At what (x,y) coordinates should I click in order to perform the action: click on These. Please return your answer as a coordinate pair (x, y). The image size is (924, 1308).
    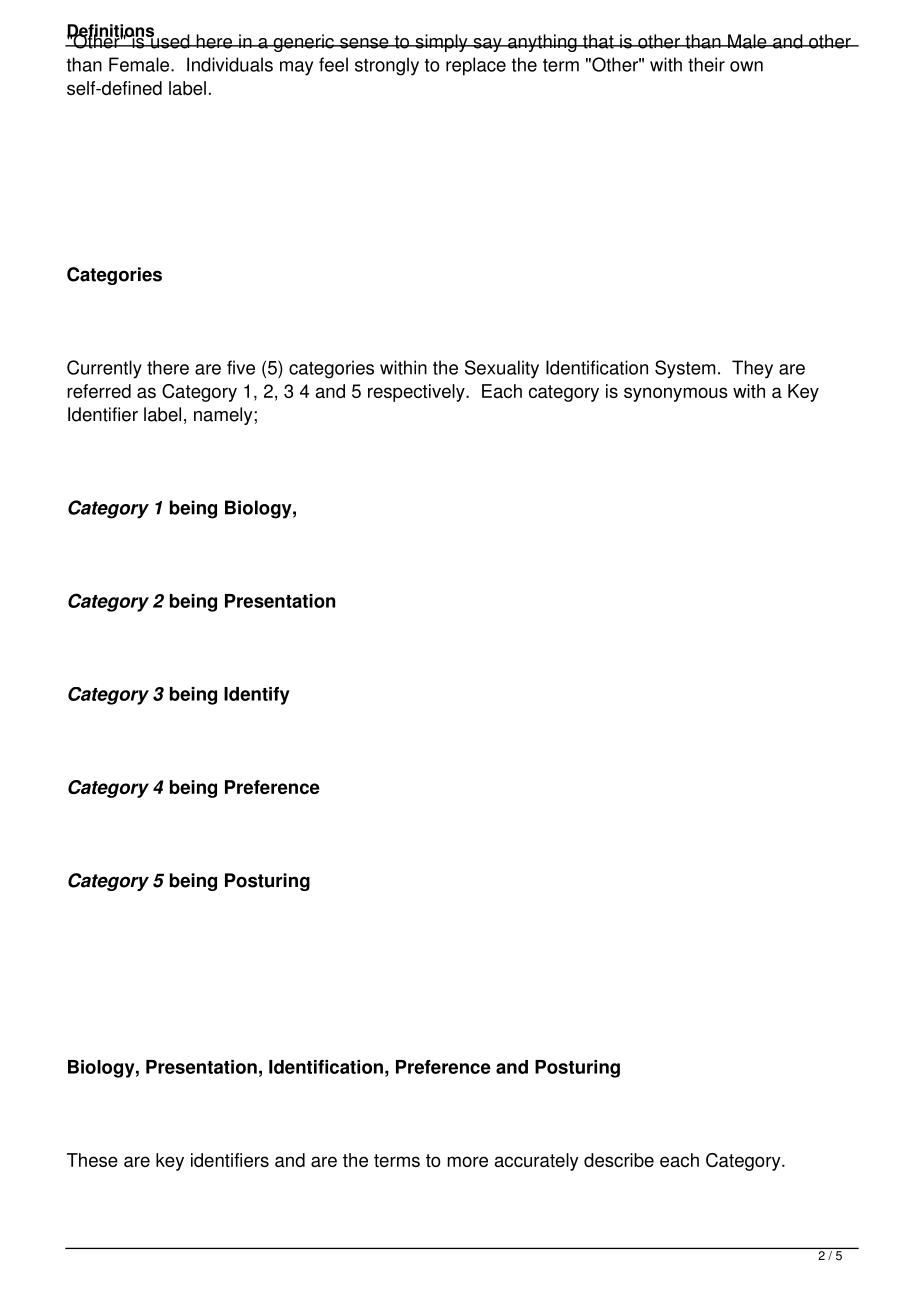
    Looking at the image, I should click on (92, 1160).
